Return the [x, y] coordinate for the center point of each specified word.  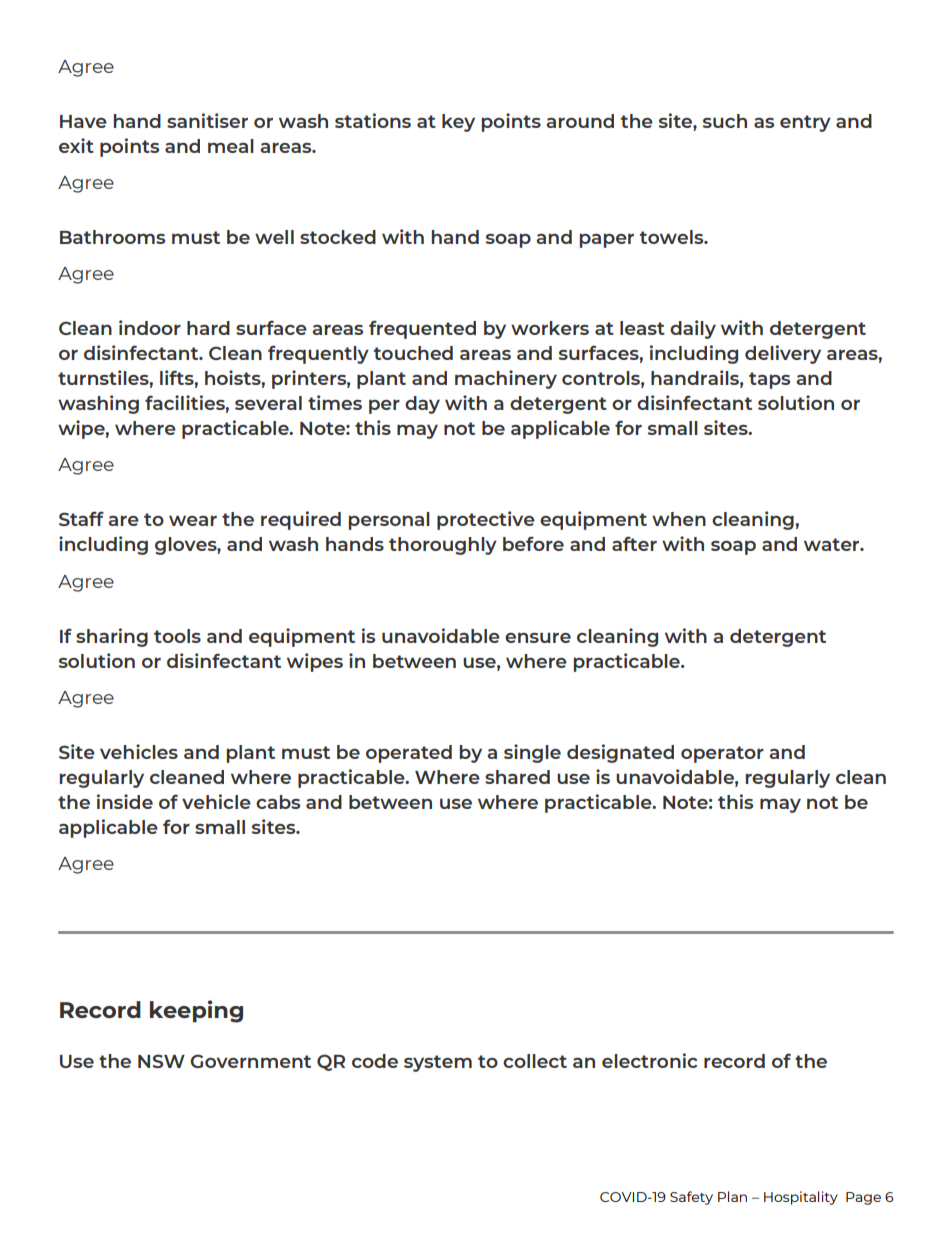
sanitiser [207, 120]
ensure [538, 637]
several [268, 403]
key [458, 123]
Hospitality [801, 1198]
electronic [649, 1060]
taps [769, 380]
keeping [196, 1011]
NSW [161, 1061]
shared [517, 777]
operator [722, 754]
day [422, 405]
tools [177, 636]
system [438, 1063]
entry [805, 123]
